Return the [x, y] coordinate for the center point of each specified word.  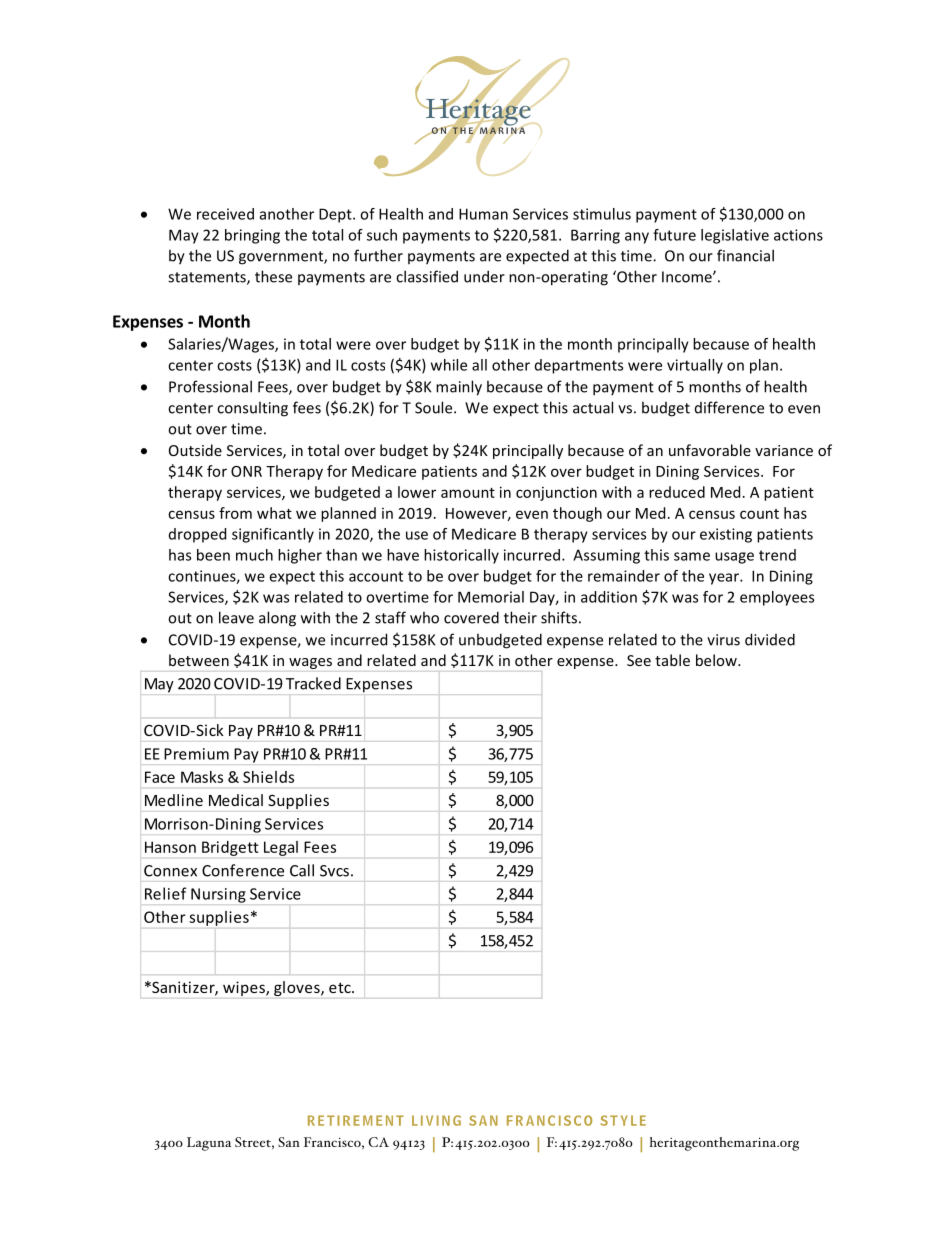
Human [483, 214]
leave [236, 617]
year [725, 579]
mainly [459, 388]
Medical [236, 800]
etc [341, 987]
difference [729, 407]
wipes [245, 988]
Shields [268, 777]
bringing [252, 236]
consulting [252, 409]
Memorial [491, 597]
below [717, 660]
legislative [735, 236]
